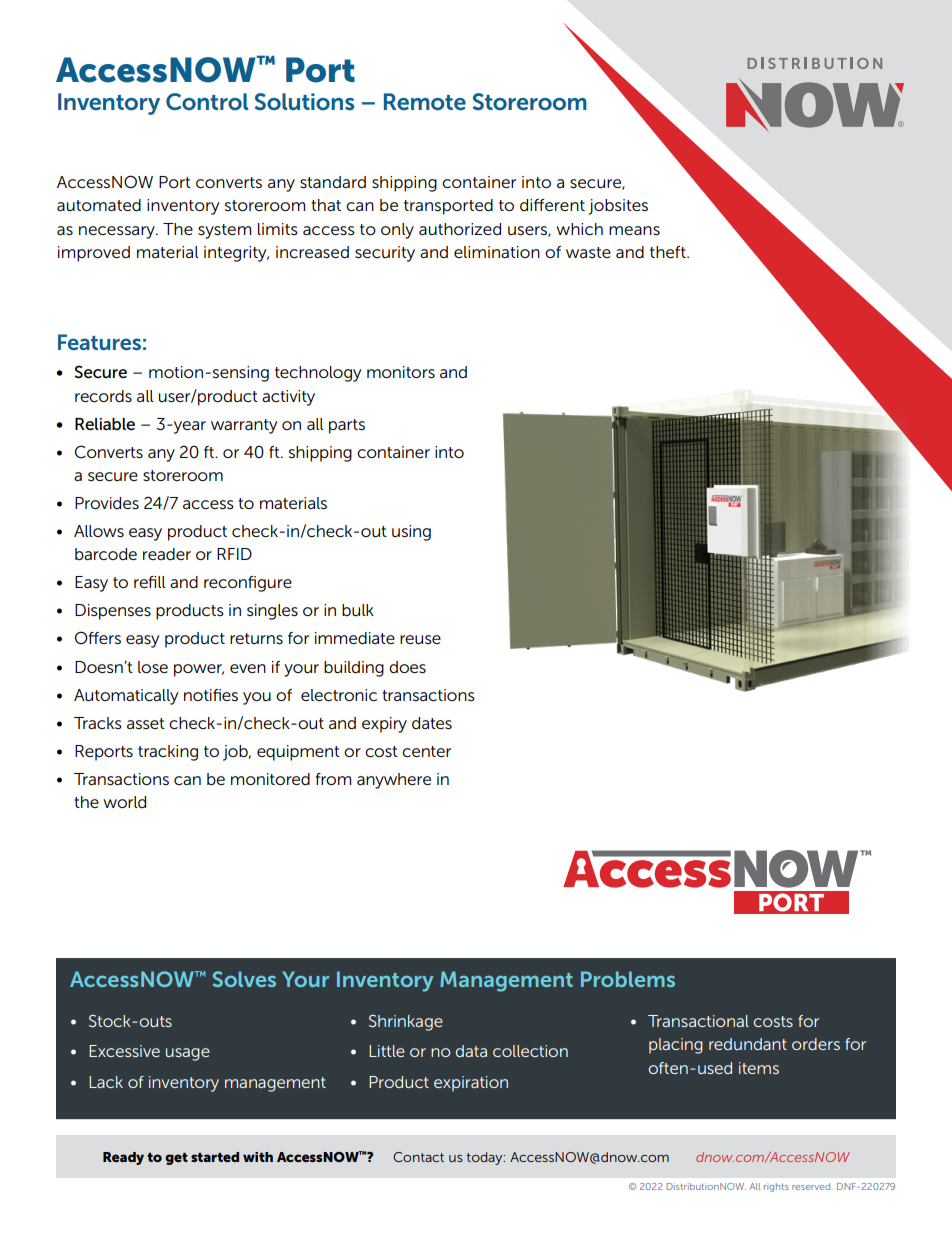  I want to click on dates, so click(432, 723).
